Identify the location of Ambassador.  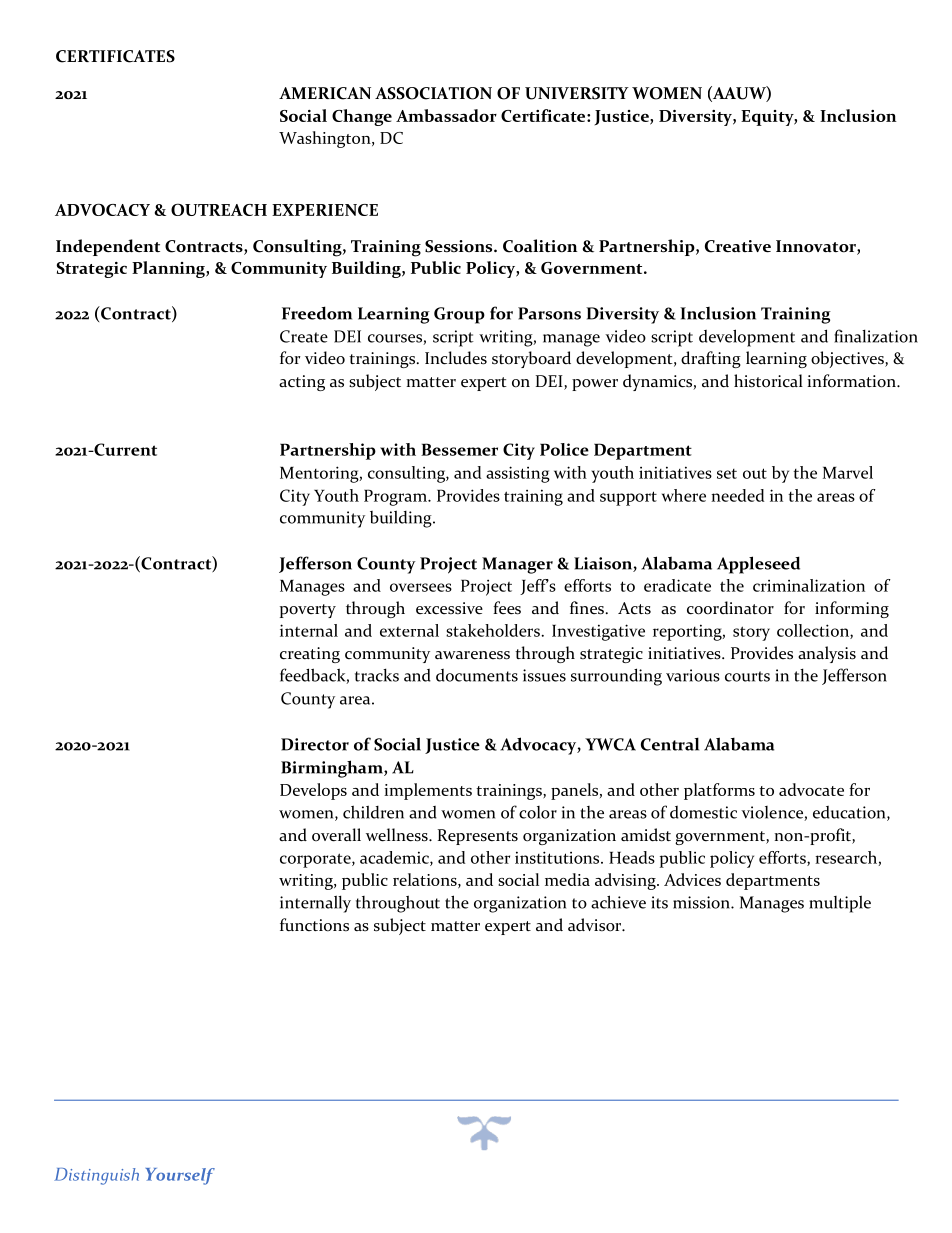
(446, 115).
